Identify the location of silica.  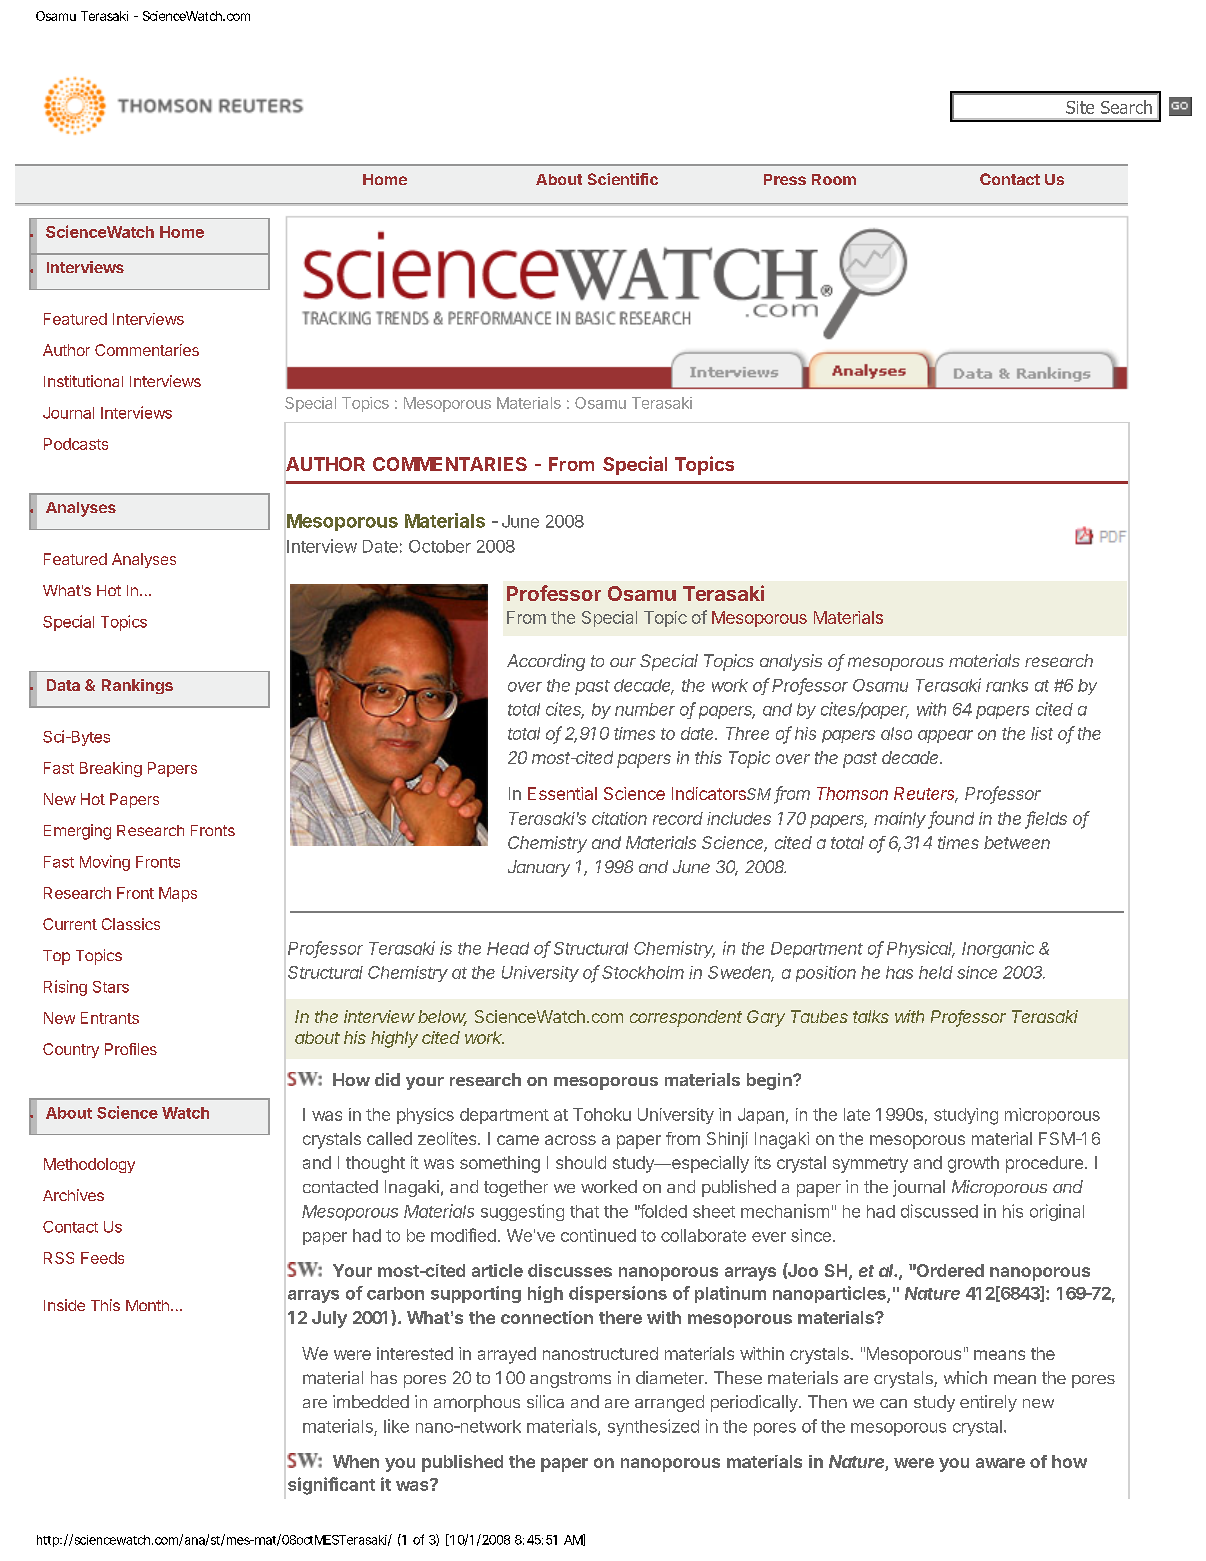
(545, 1401).
